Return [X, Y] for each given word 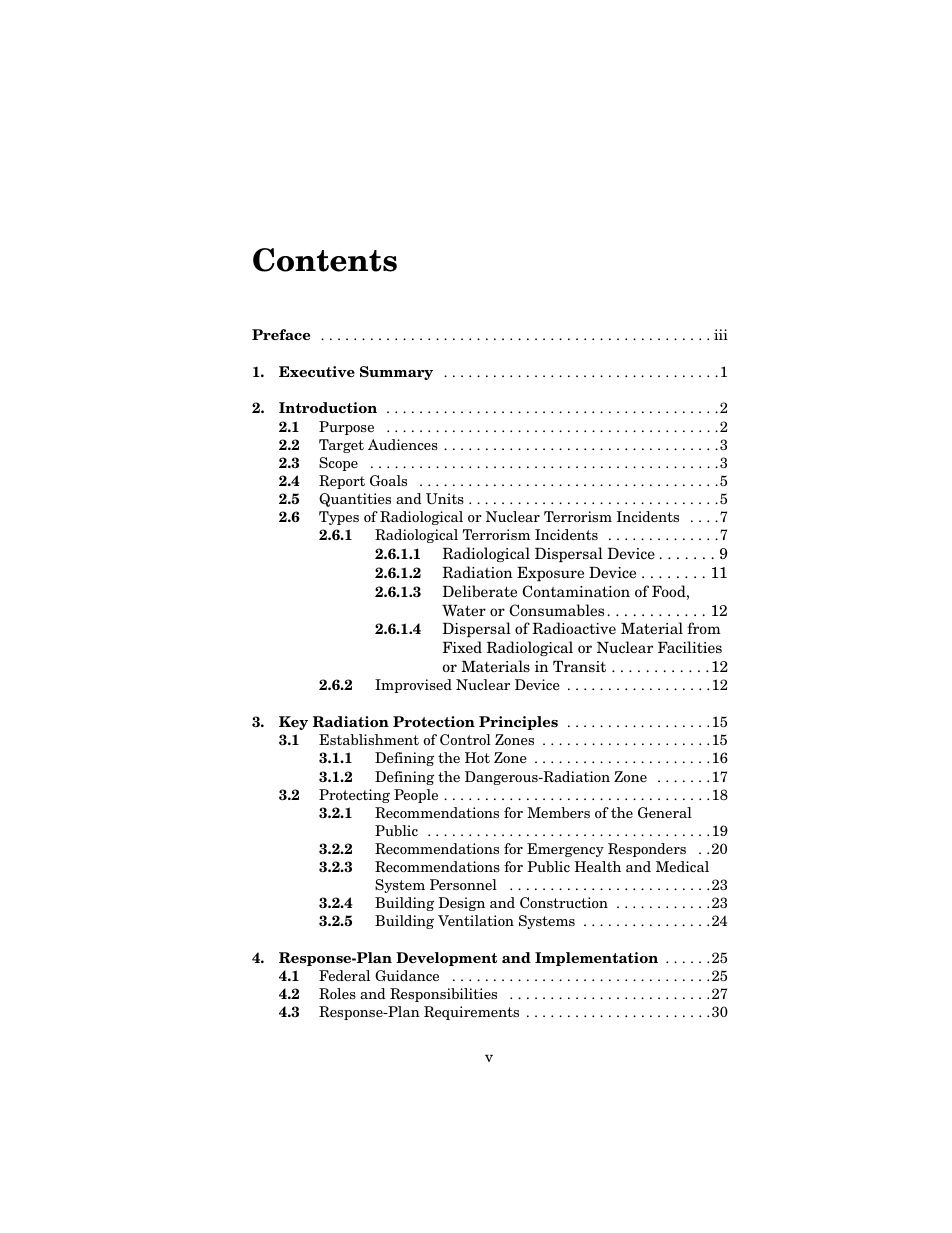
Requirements [471, 1013]
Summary [396, 373]
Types [339, 518]
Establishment [369, 739]
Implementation [596, 959]
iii [721, 334]
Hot [477, 757]
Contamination [576, 591]
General [665, 812]
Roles [337, 993]
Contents [325, 260]
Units [445, 498]
